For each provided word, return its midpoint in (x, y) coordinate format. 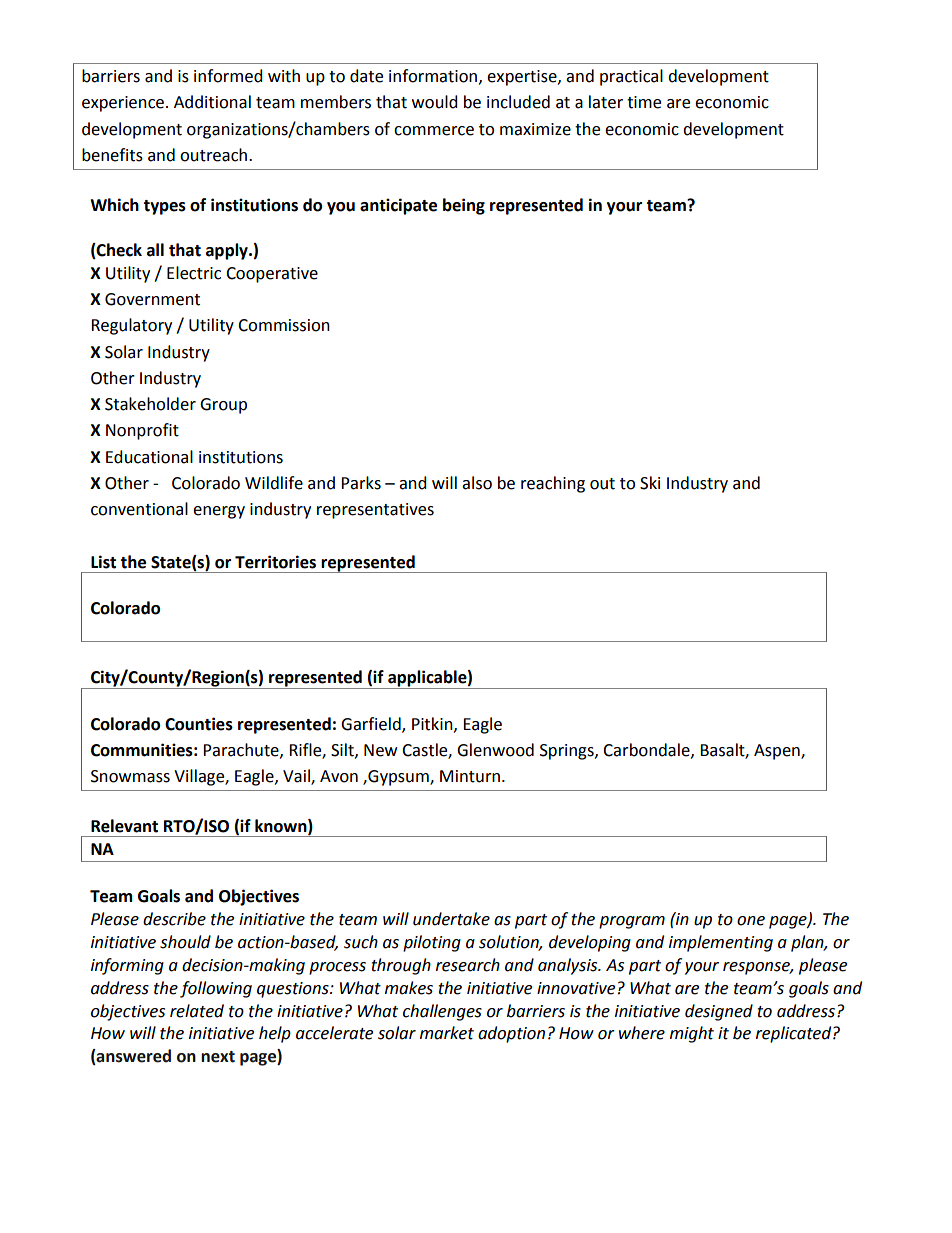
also (477, 483)
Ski (650, 483)
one (751, 921)
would (435, 102)
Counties (199, 724)
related (197, 1011)
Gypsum (398, 778)
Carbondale (647, 750)
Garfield (372, 724)
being (464, 206)
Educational (149, 457)
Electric (194, 273)
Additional (212, 102)
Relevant (124, 826)
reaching (553, 484)
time (644, 102)
